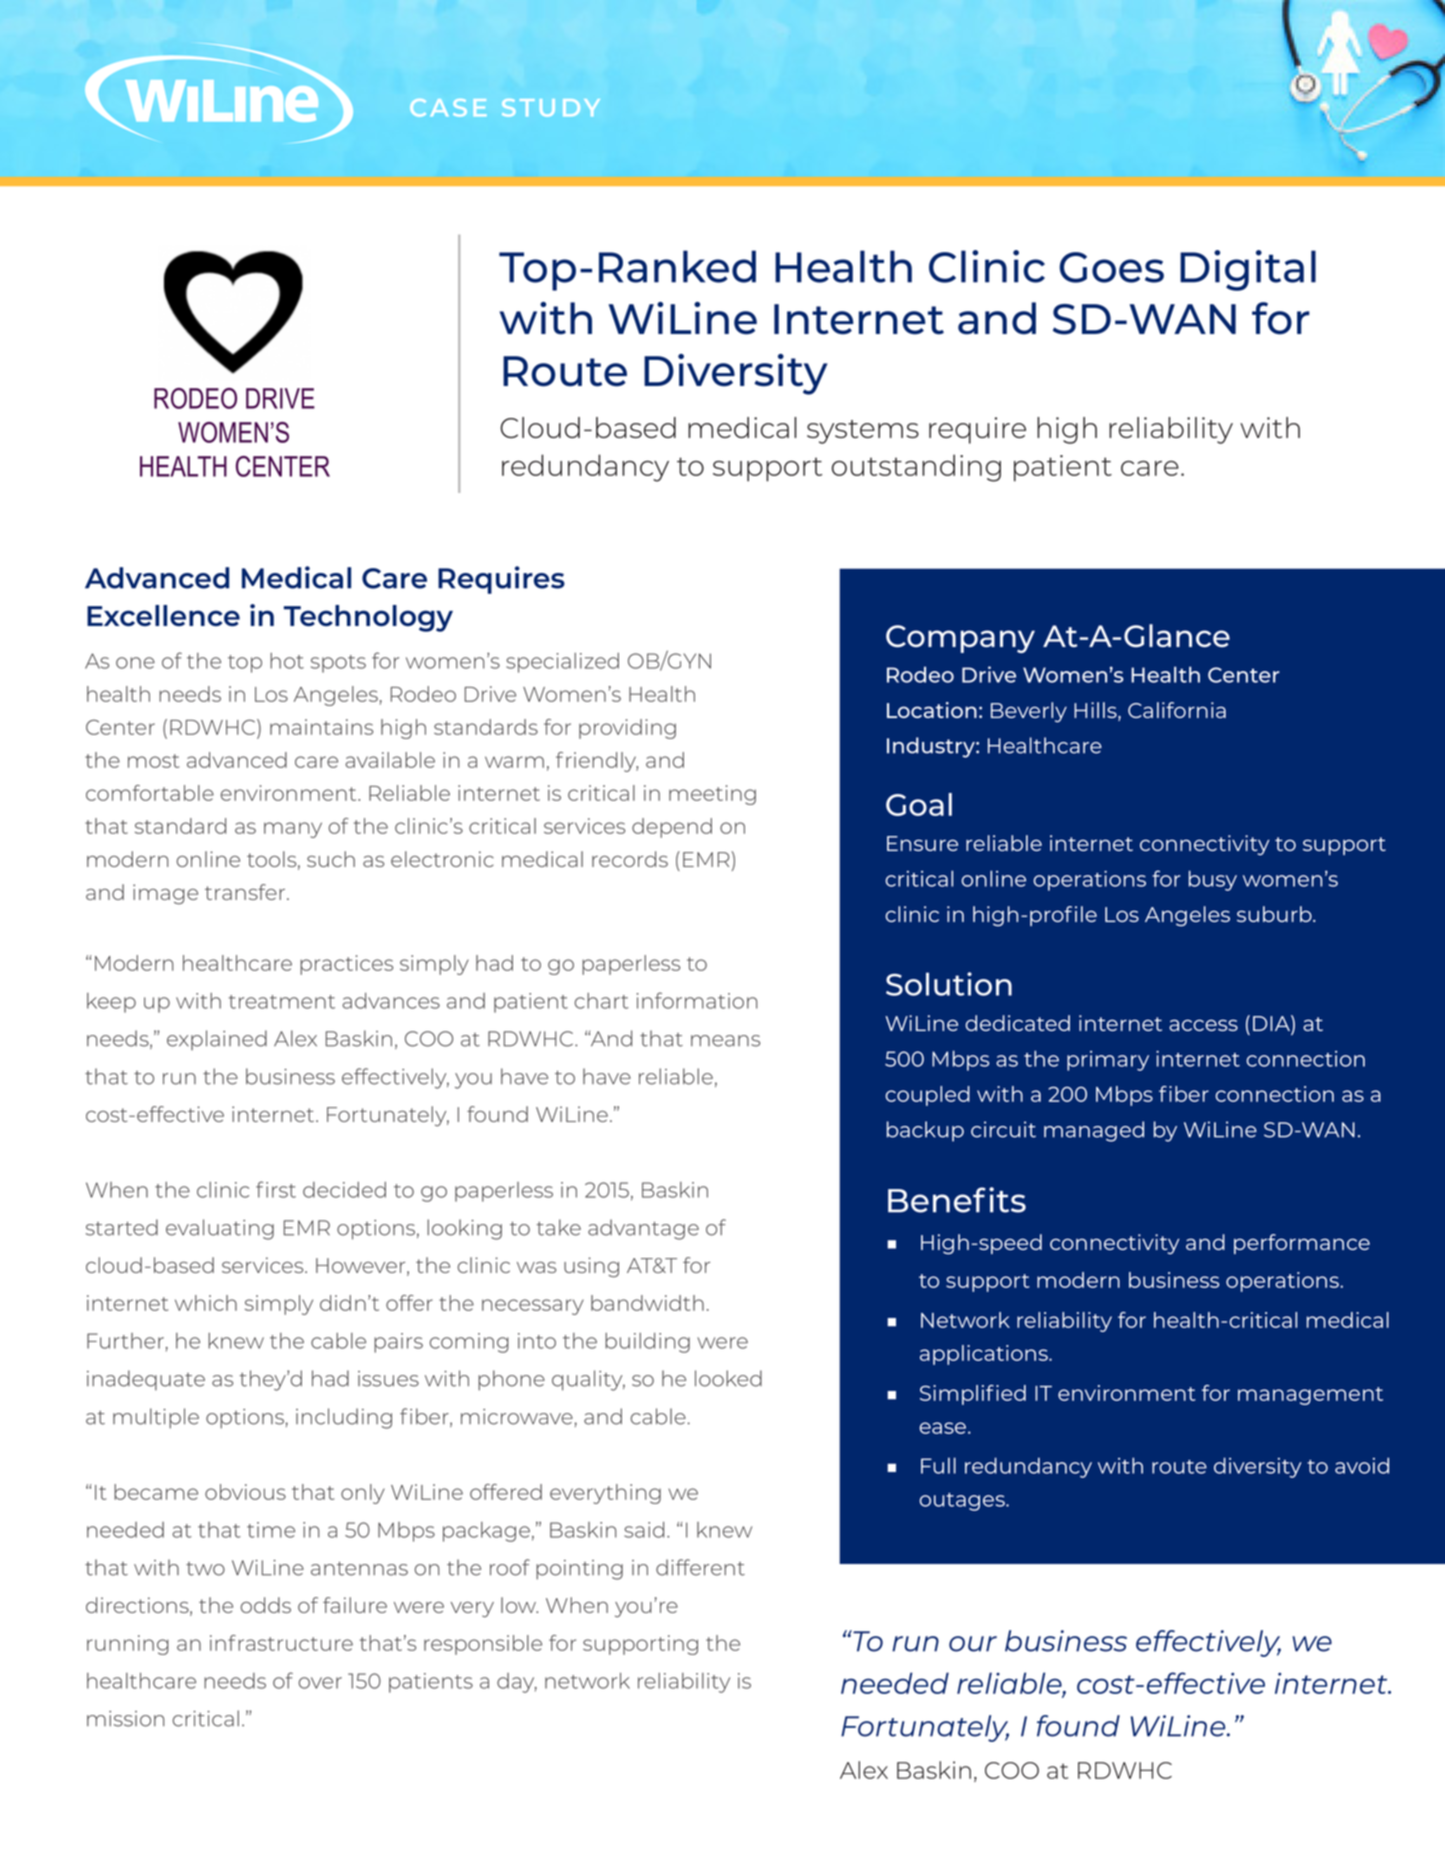  Describe the element at coordinates (630, 859) in the screenshot. I see `records` at that location.
